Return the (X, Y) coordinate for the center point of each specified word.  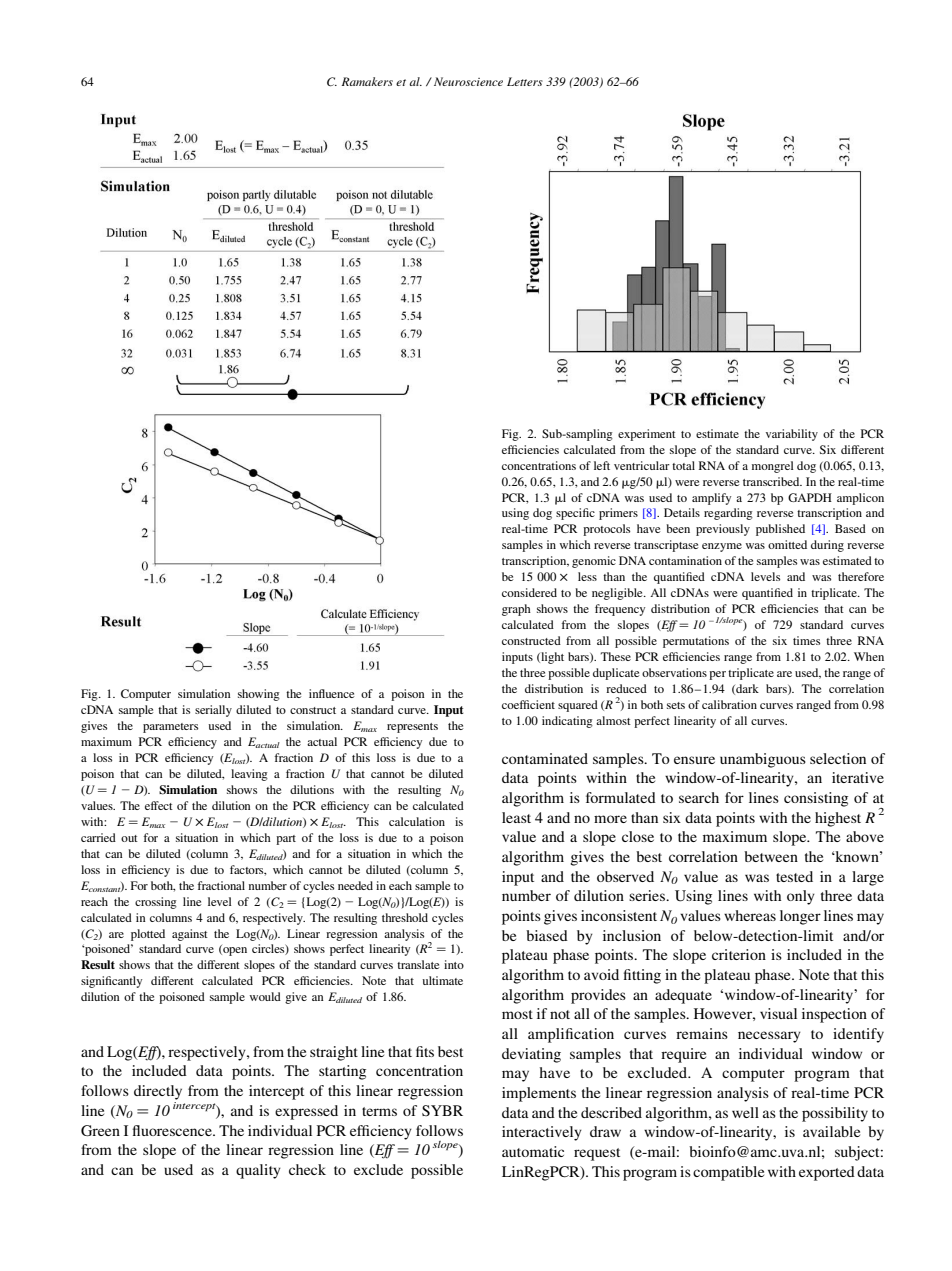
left (602, 465)
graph (516, 610)
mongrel (772, 467)
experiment (647, 435)
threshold (405, 917)
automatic (533, 1151)
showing (259, 695)
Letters (525, 81)
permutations (696, 642)
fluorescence (173, 1130)
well (745, 1112)
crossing (156, 903)
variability (792, 435)
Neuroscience (467, 81)
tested (794, 876)
